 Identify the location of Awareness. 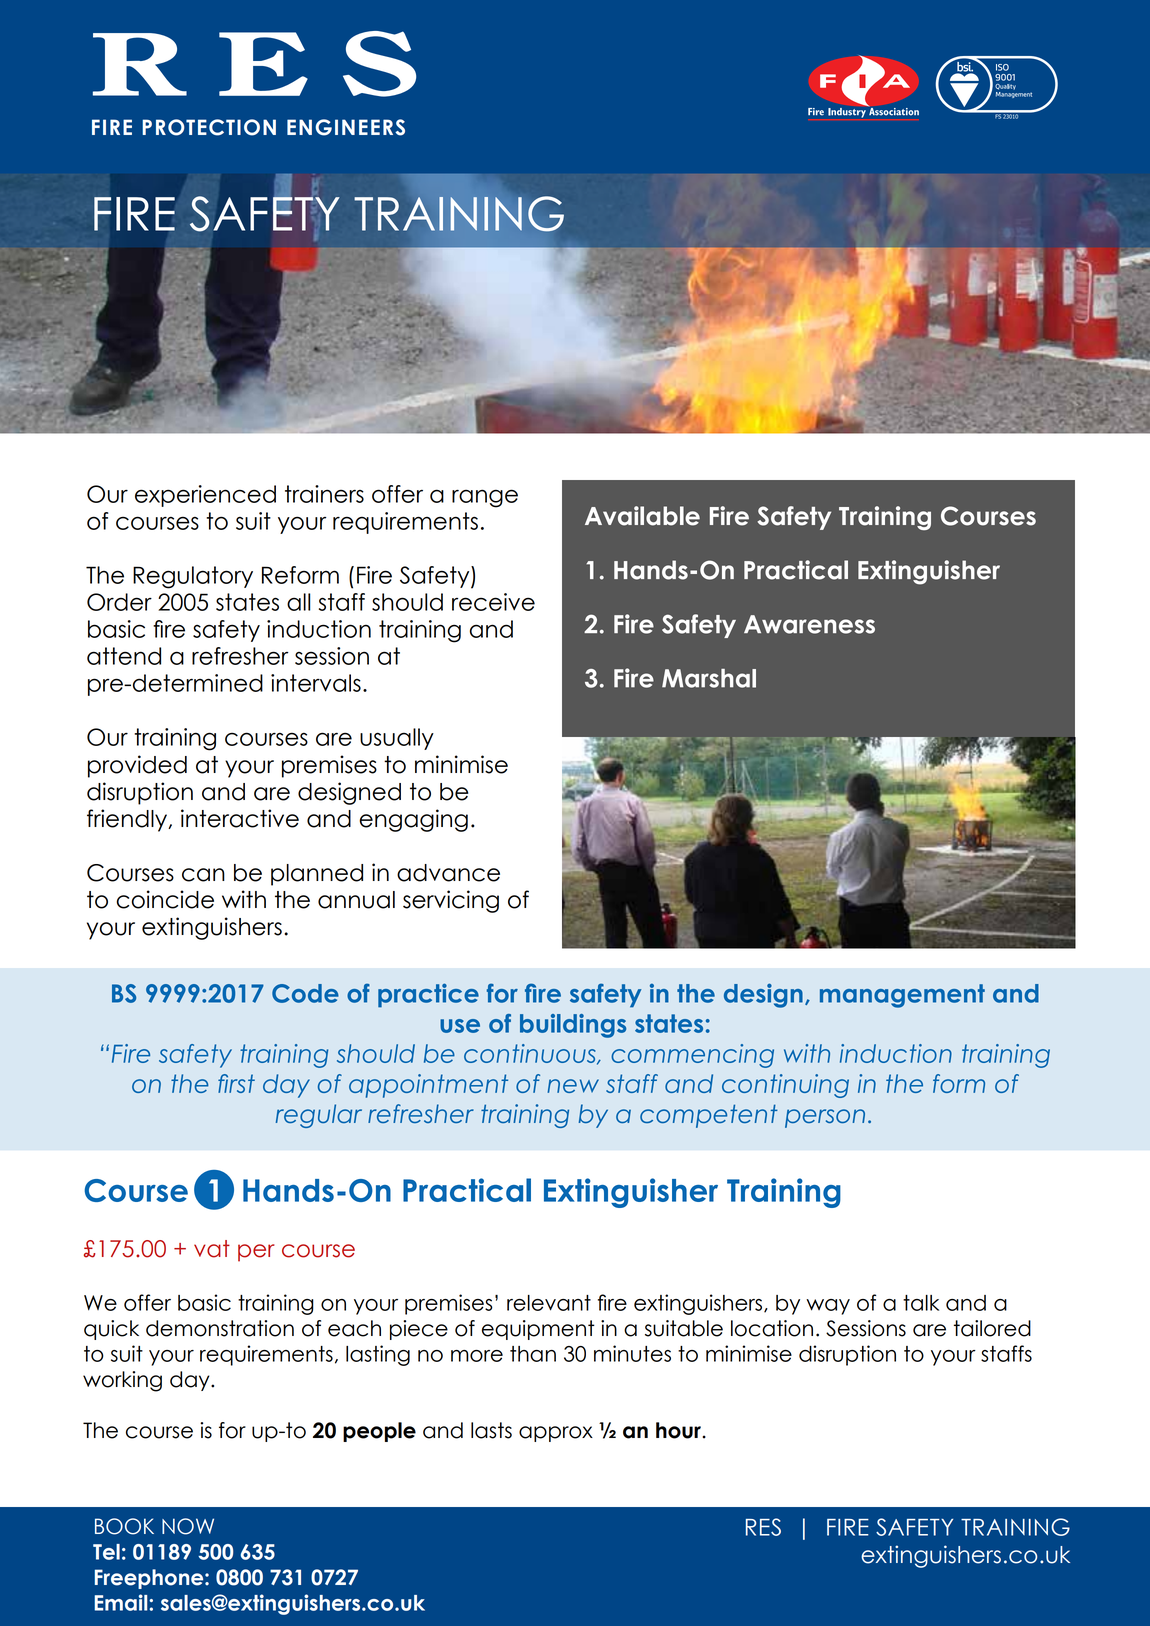
(809, 624).
